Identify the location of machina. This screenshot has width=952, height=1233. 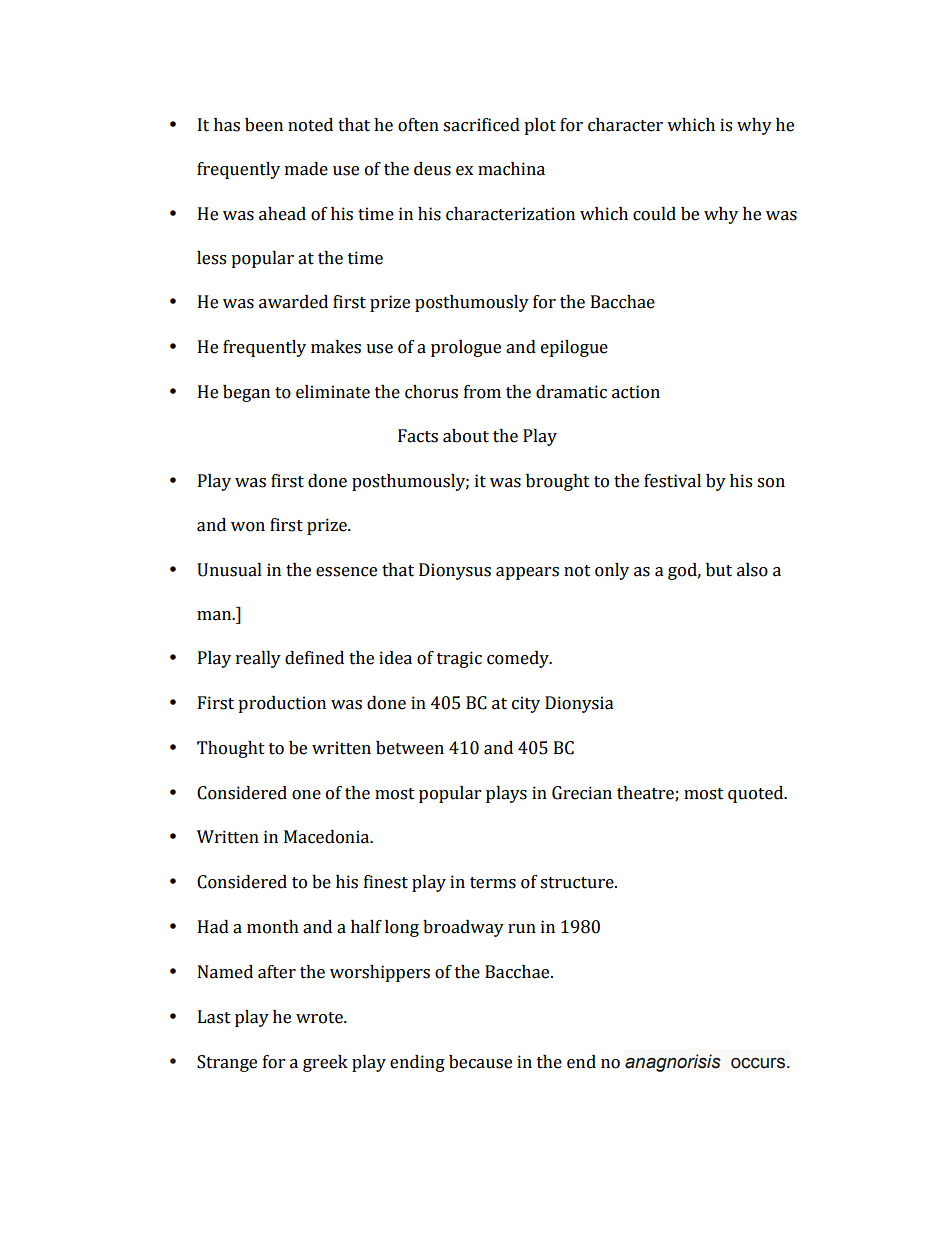
(511, 169).
